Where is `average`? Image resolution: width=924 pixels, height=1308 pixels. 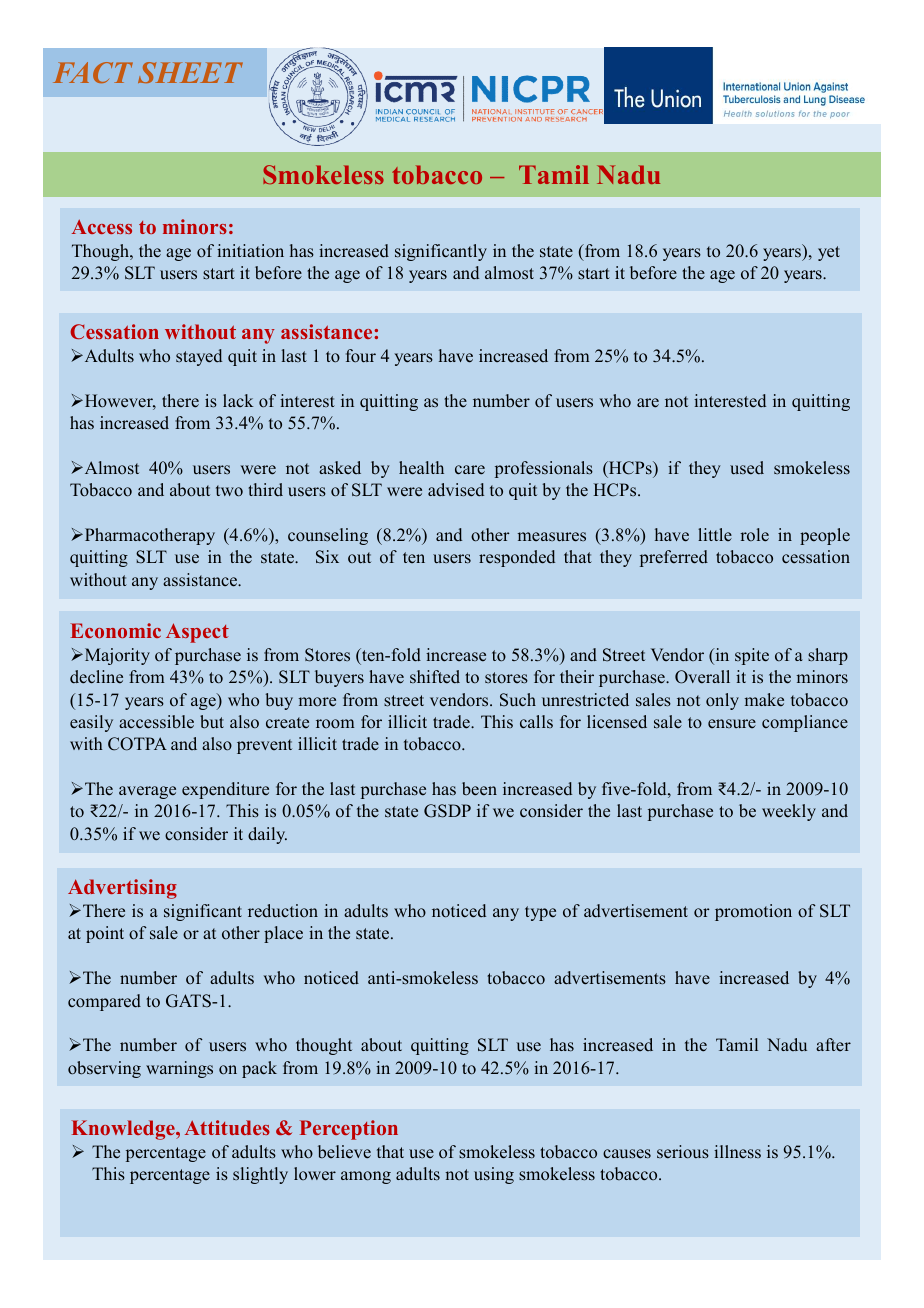 average is located at coordinates (147, 792).
